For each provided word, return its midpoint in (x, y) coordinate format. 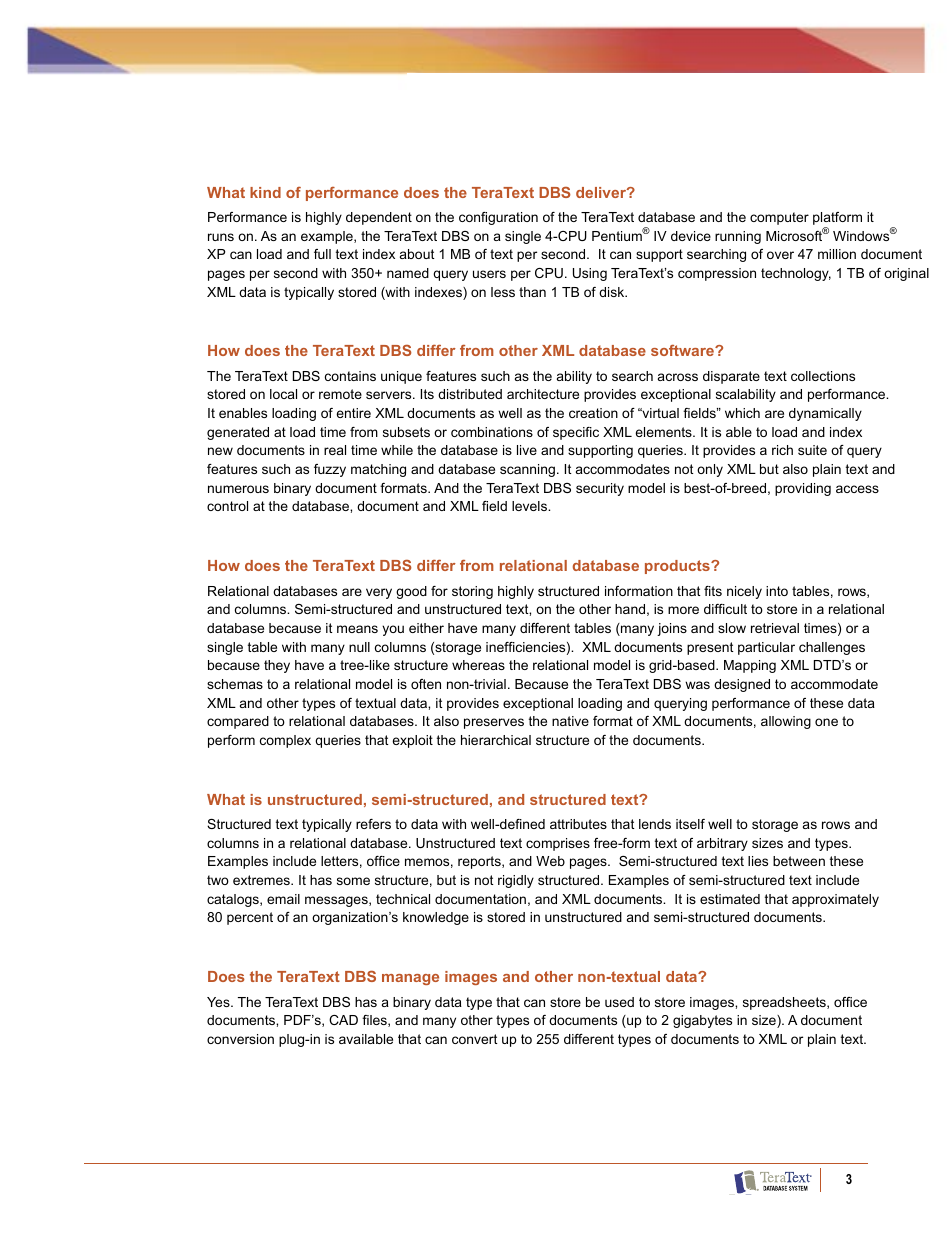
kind (265, 192)
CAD (343, 1020)
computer (779, 218)
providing (803, 489)
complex (285, 741)
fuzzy (330, 470)
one (826, 722)
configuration (498, 218)
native (570, 721)
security (600, 489)
